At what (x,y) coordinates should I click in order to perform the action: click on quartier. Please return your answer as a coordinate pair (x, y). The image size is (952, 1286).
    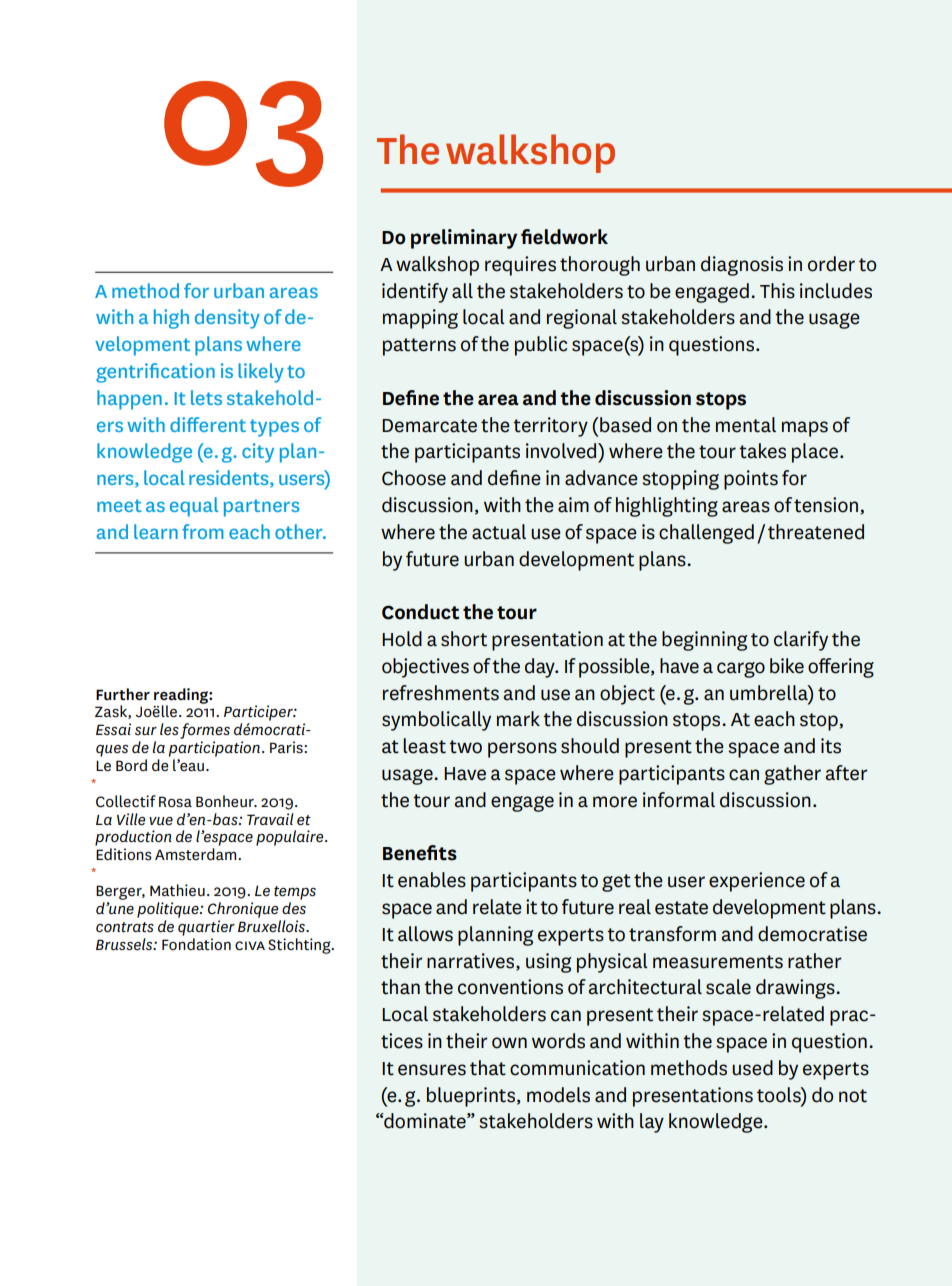
    Looking at the image, I should click on (206, 928).
